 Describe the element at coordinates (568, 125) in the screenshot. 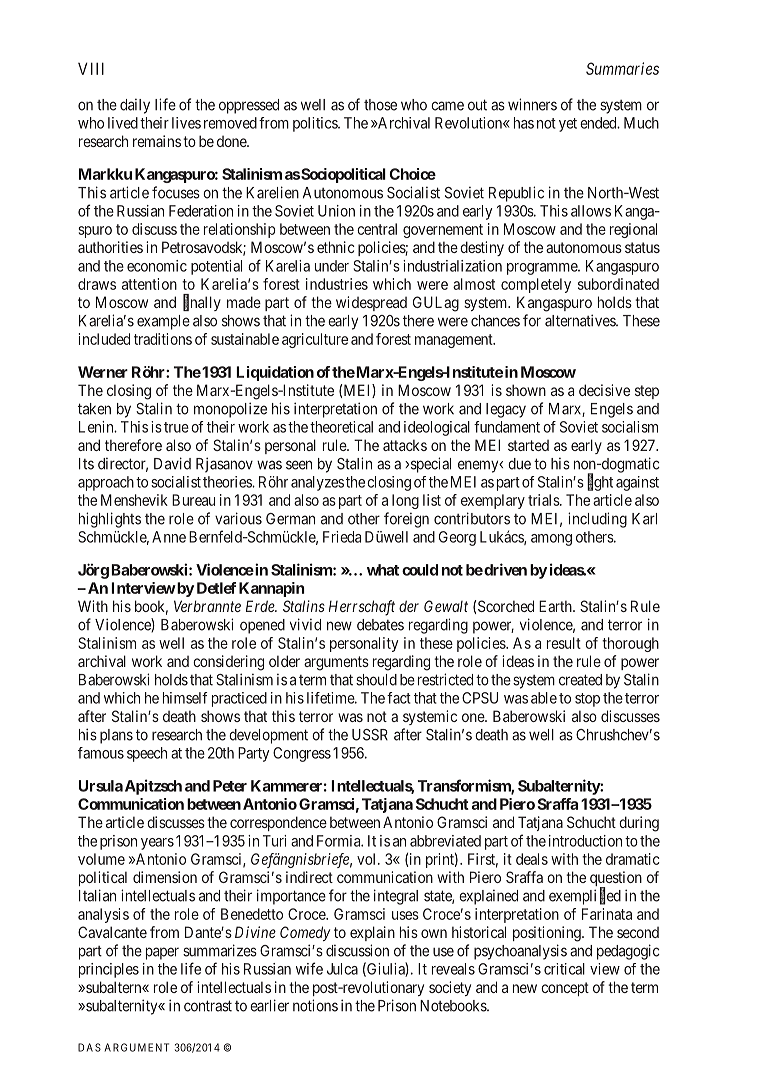

I see `yet` at that location.
